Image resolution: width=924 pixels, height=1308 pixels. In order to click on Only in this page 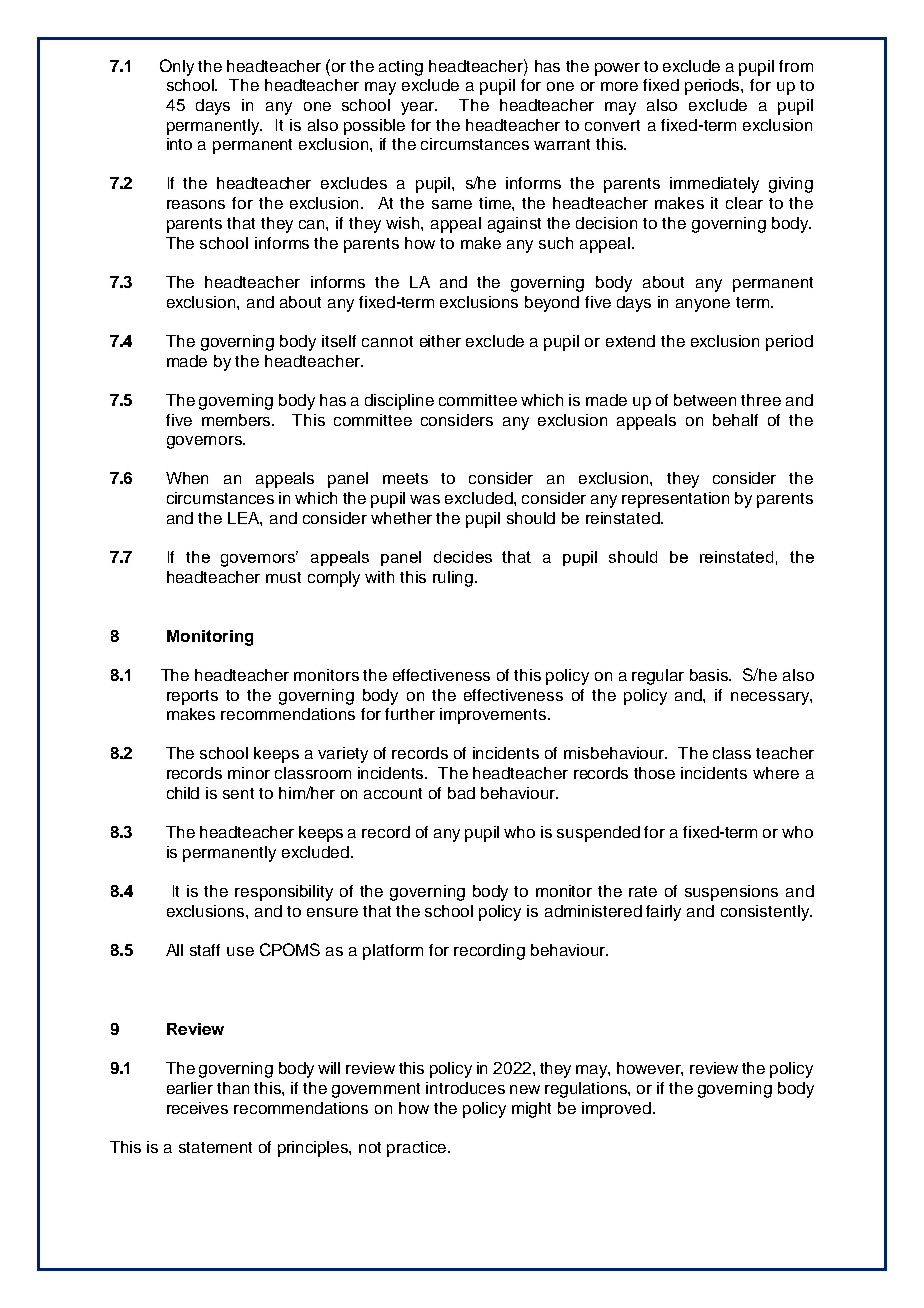, I will do `click(177, 67)`.
